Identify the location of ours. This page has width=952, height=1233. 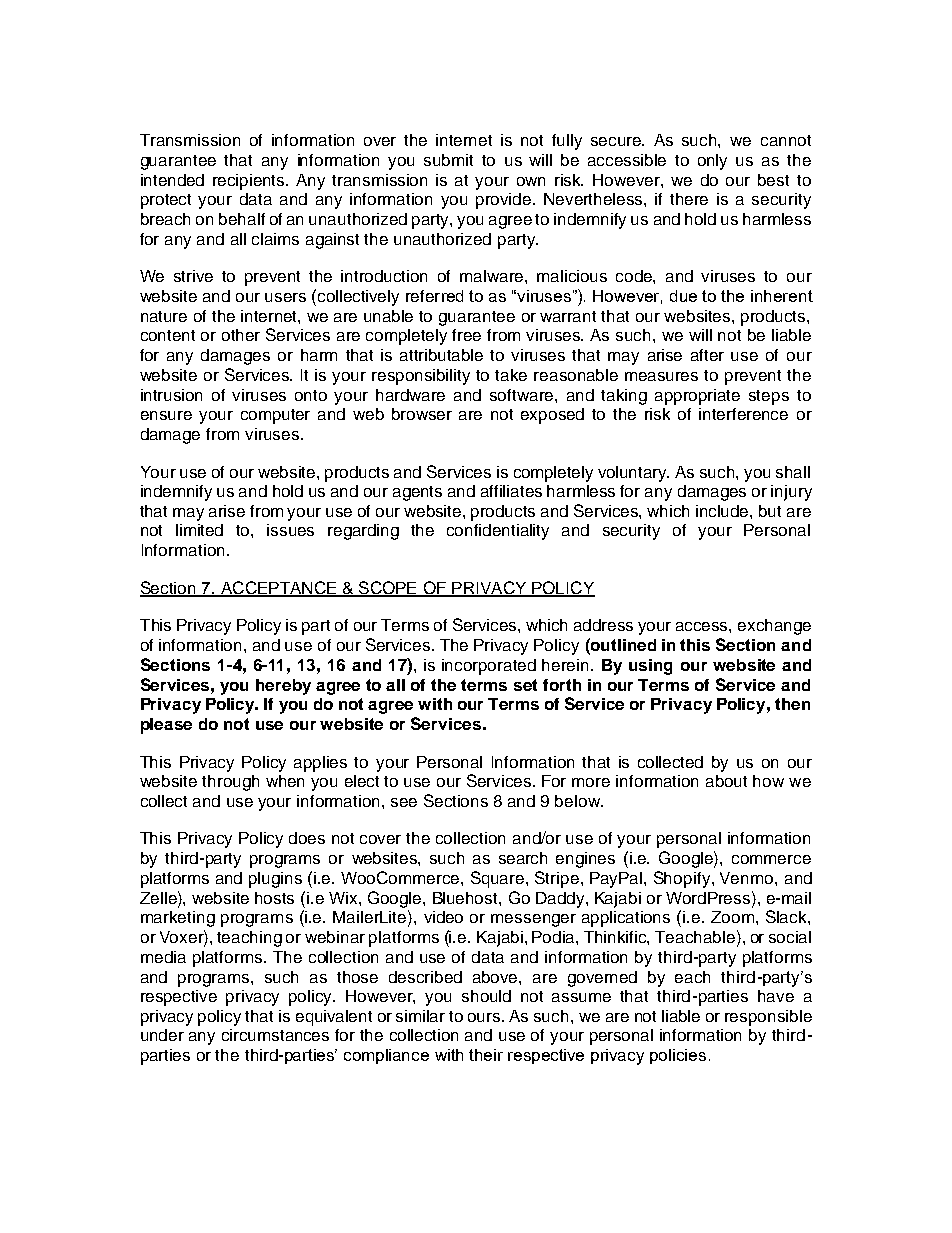
(485, 1017).
